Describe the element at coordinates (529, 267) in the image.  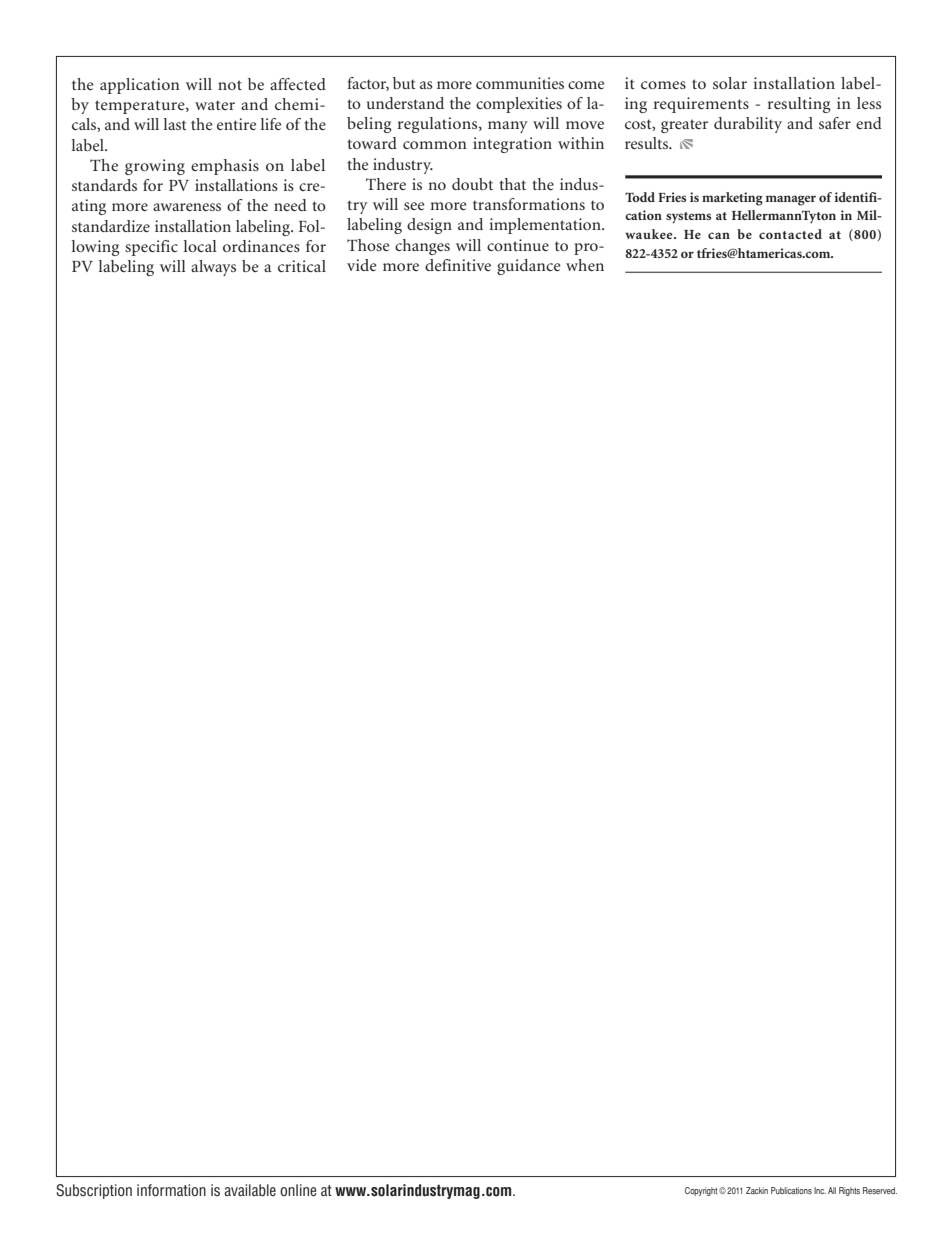
I see `guidance` at that location.
